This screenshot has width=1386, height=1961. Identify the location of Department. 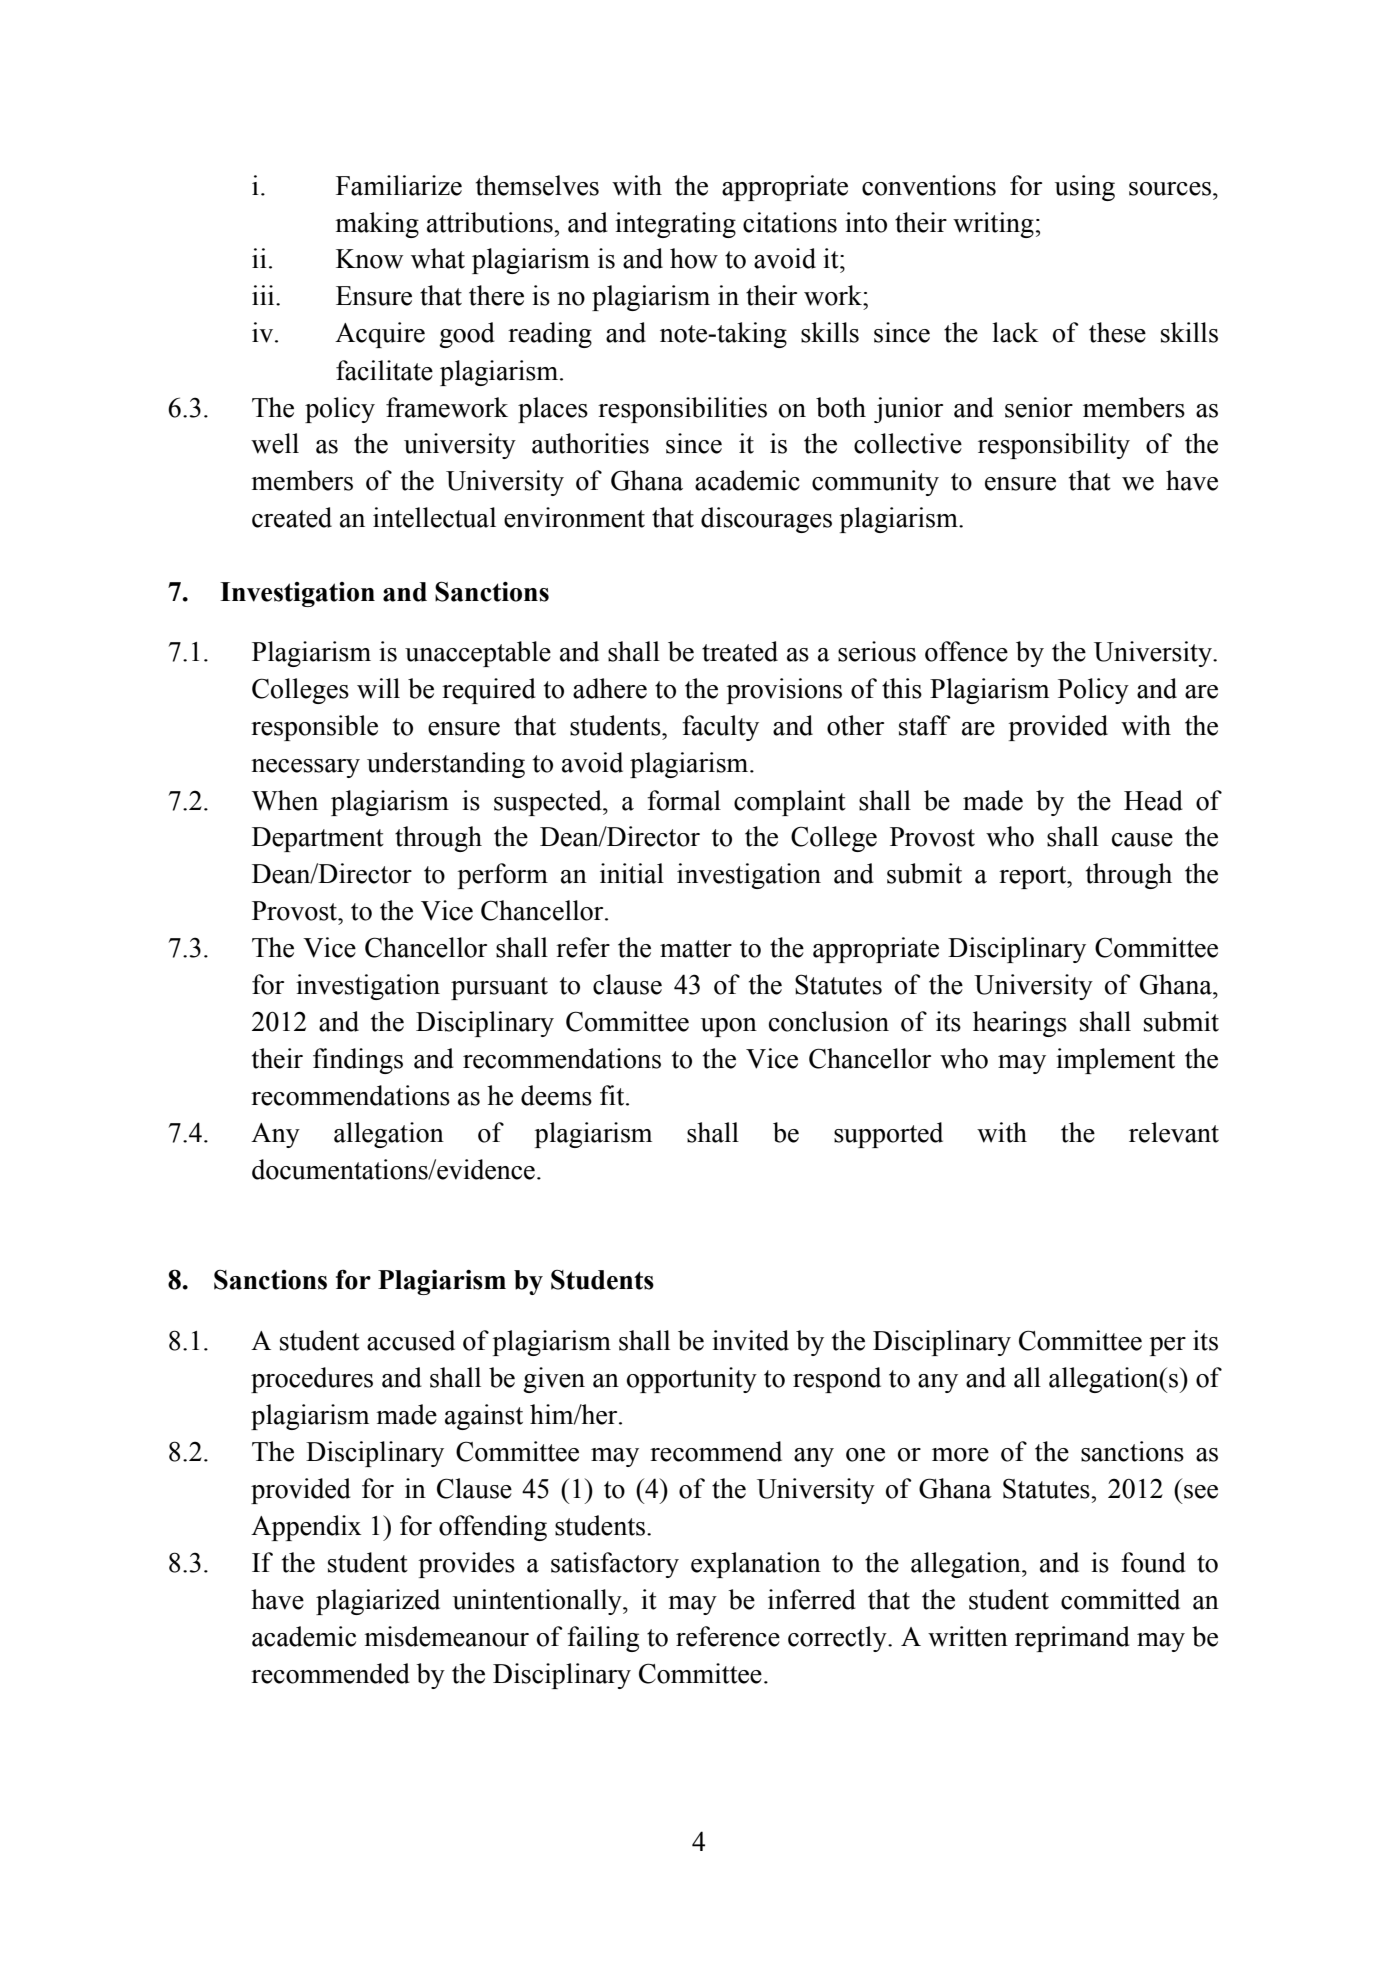
(318, 839).
